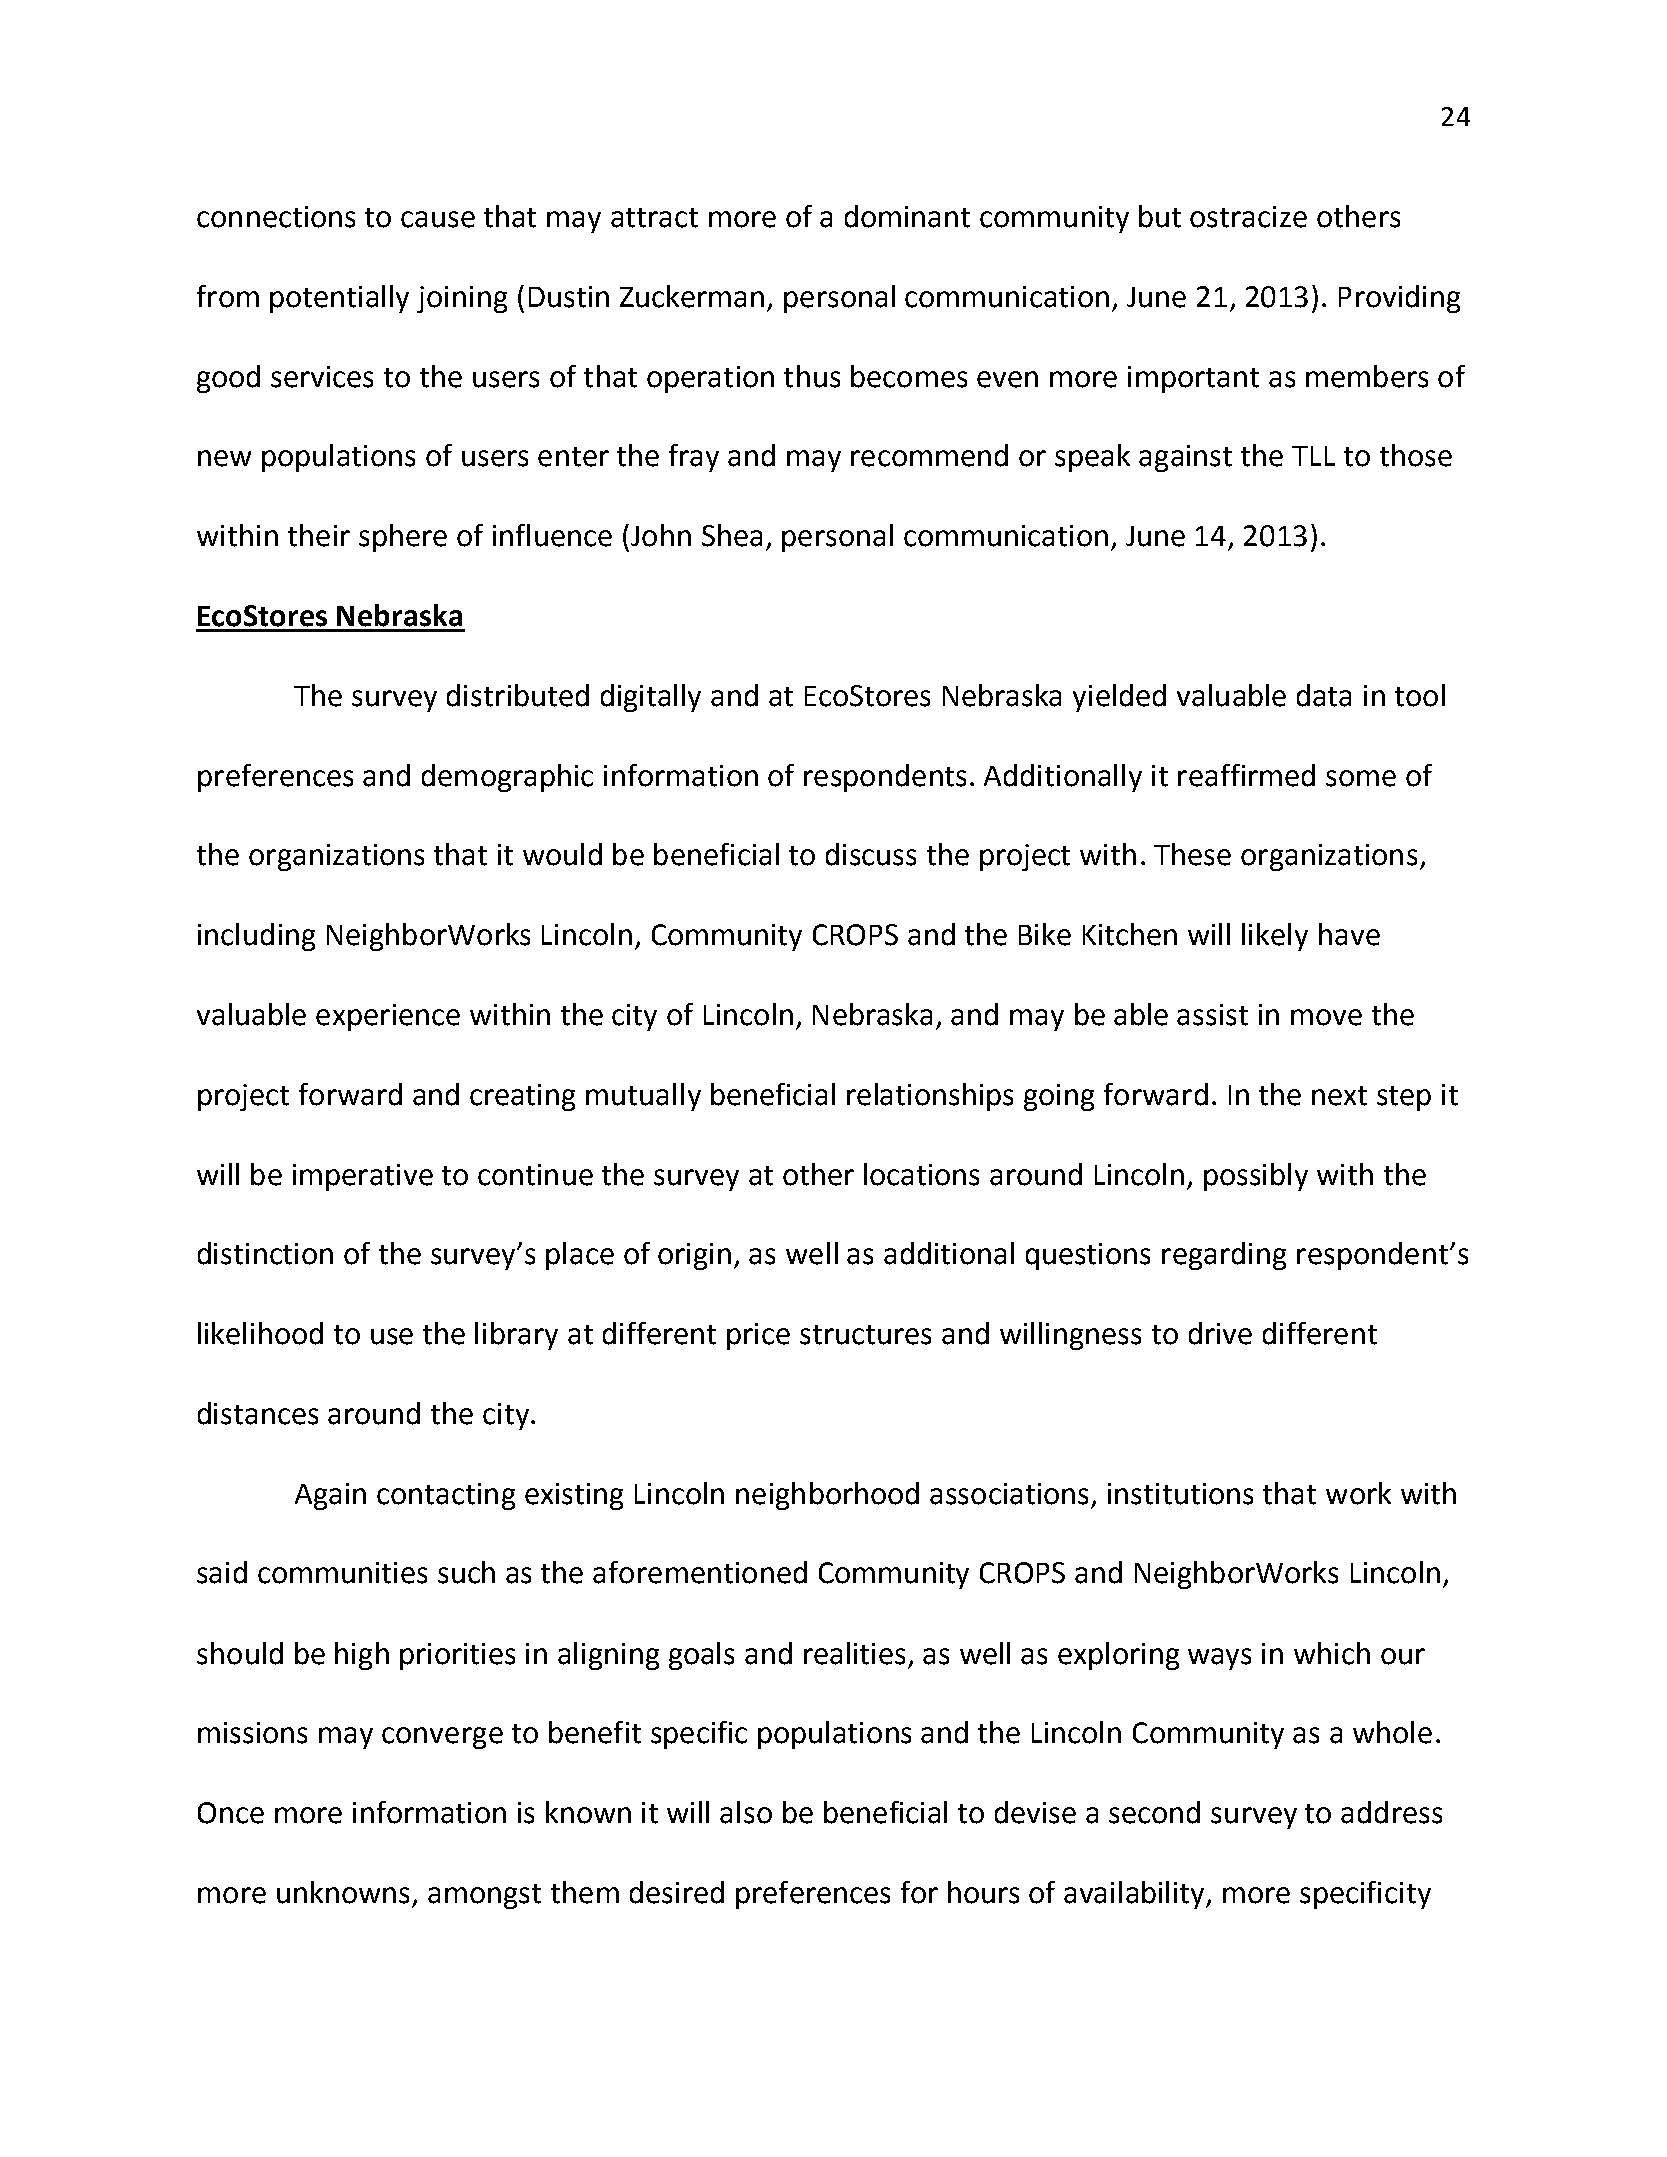  Describe the element at coordinates (339, 299) in the screenshot. I see `potentially` at that location.
